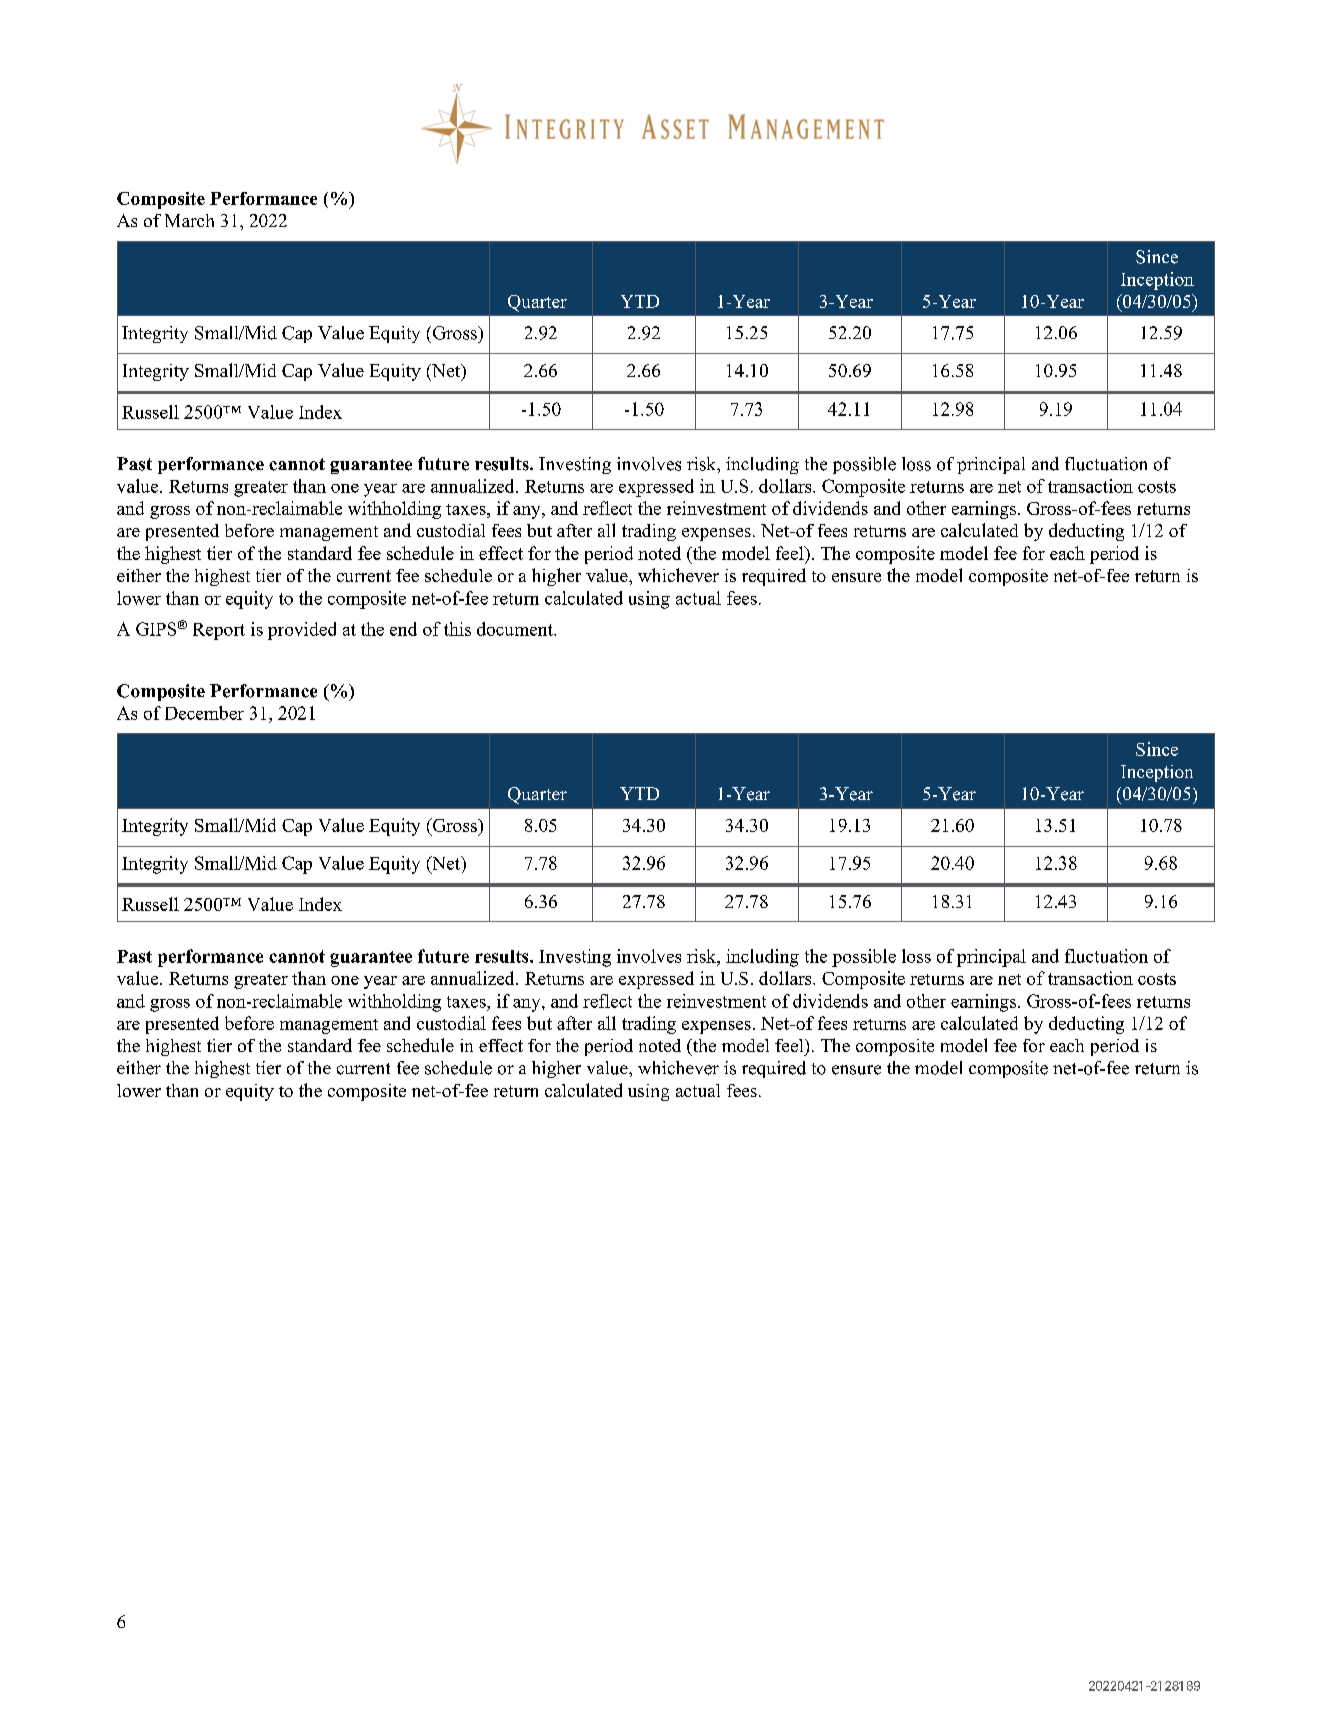 The height and width of the document is (1710, 1321). Describe the element at coordinates (516, 629) in the document. I see `document` at that location.
